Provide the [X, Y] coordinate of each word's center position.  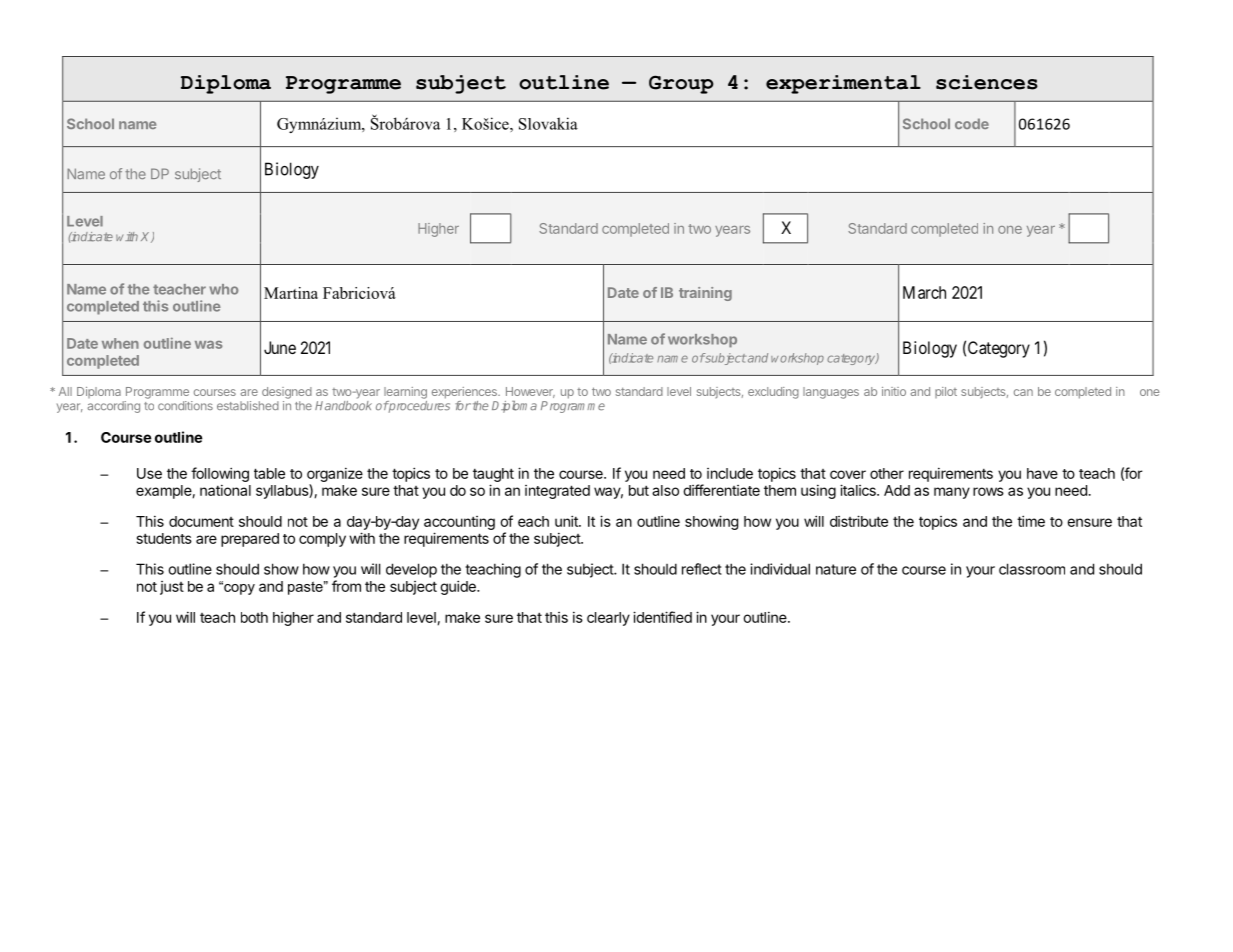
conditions [185, 405]
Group [681, 84]
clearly [608, 619]
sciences [987, 82]
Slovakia [548, 123]
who [224, 289]
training [705, 294]
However [530, 392]
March [924, 292]
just [172, 588]
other [887, 473]
